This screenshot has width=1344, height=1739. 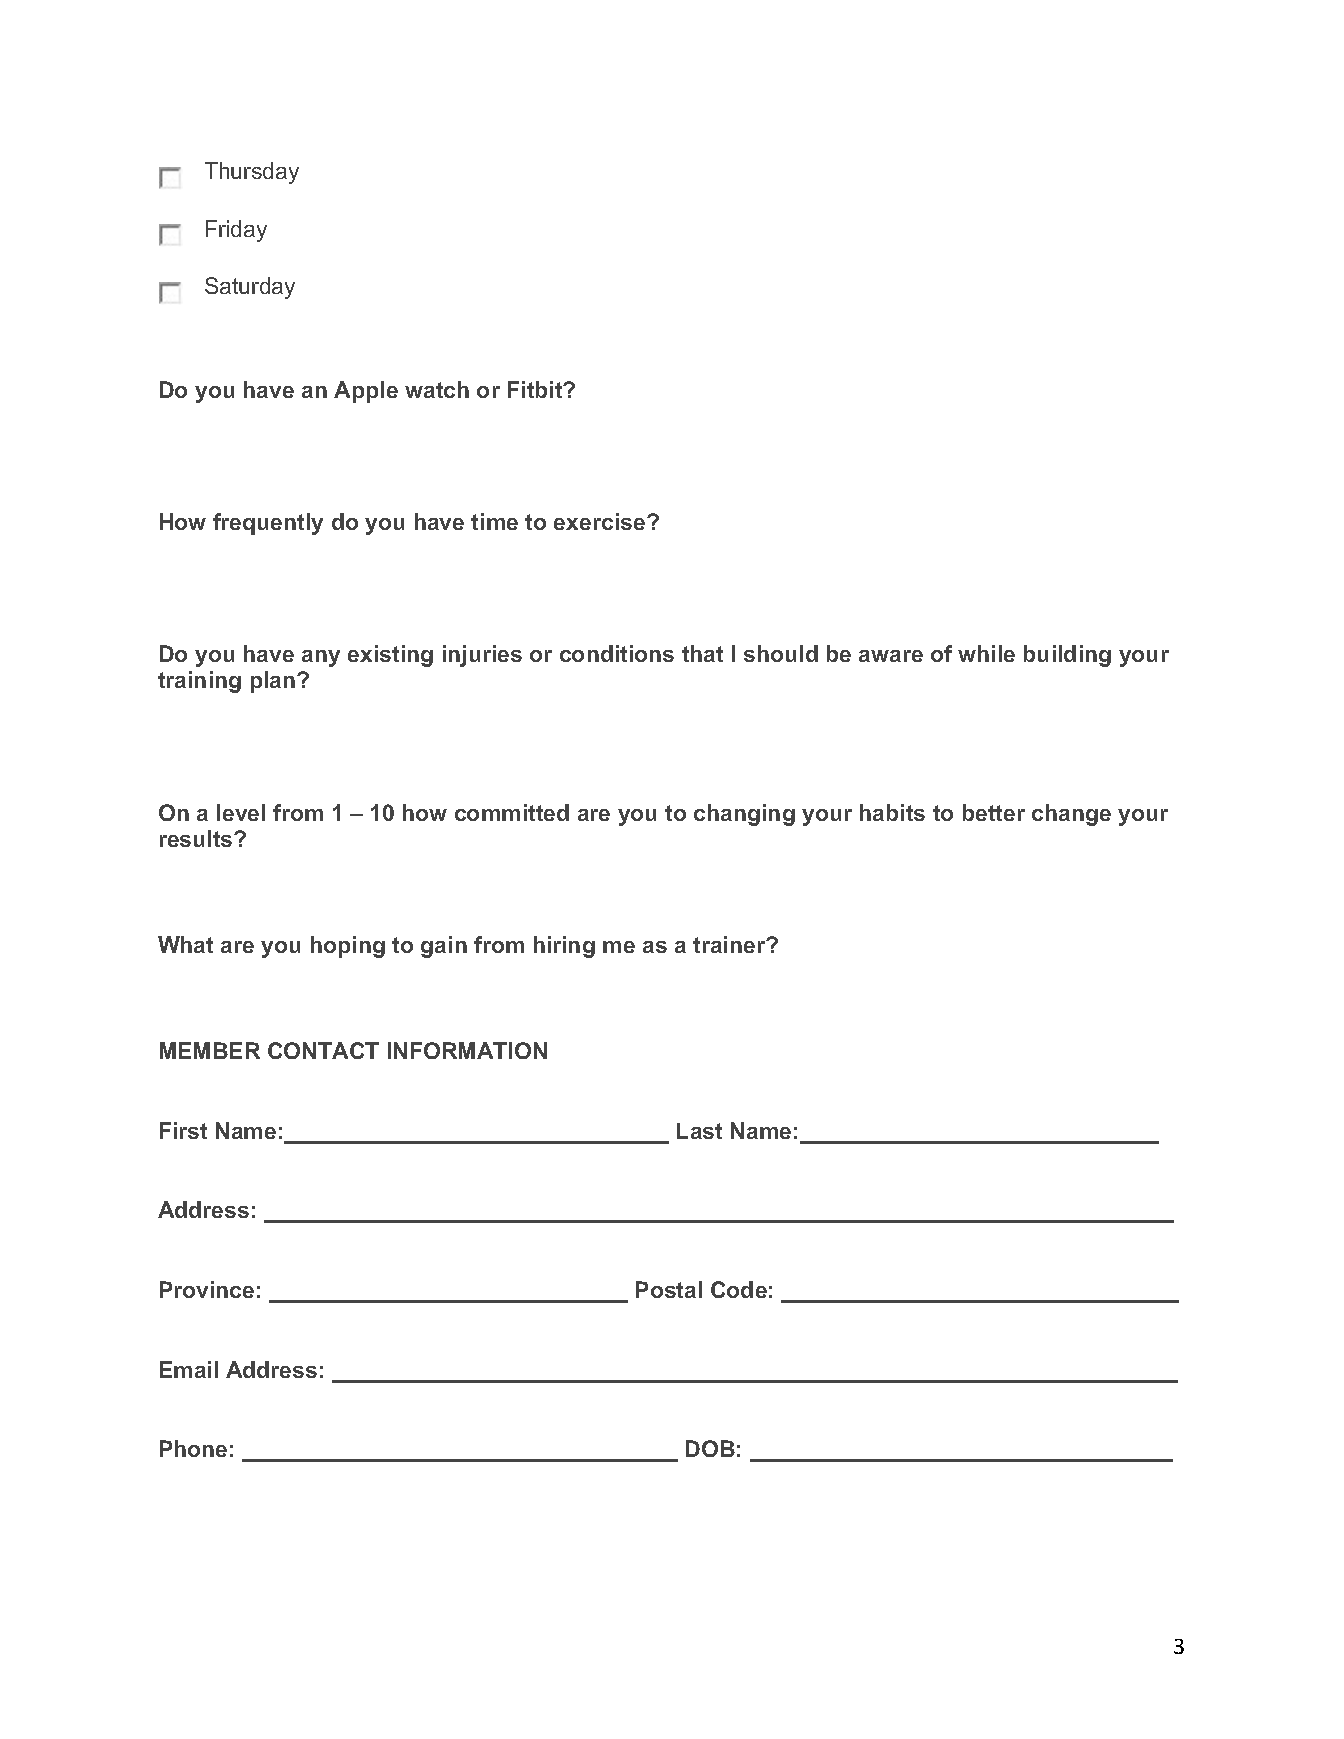 What do you see at coordinates (617, 653) in the screenshot?
I see `conditions` at bounding box center [617, 653].
